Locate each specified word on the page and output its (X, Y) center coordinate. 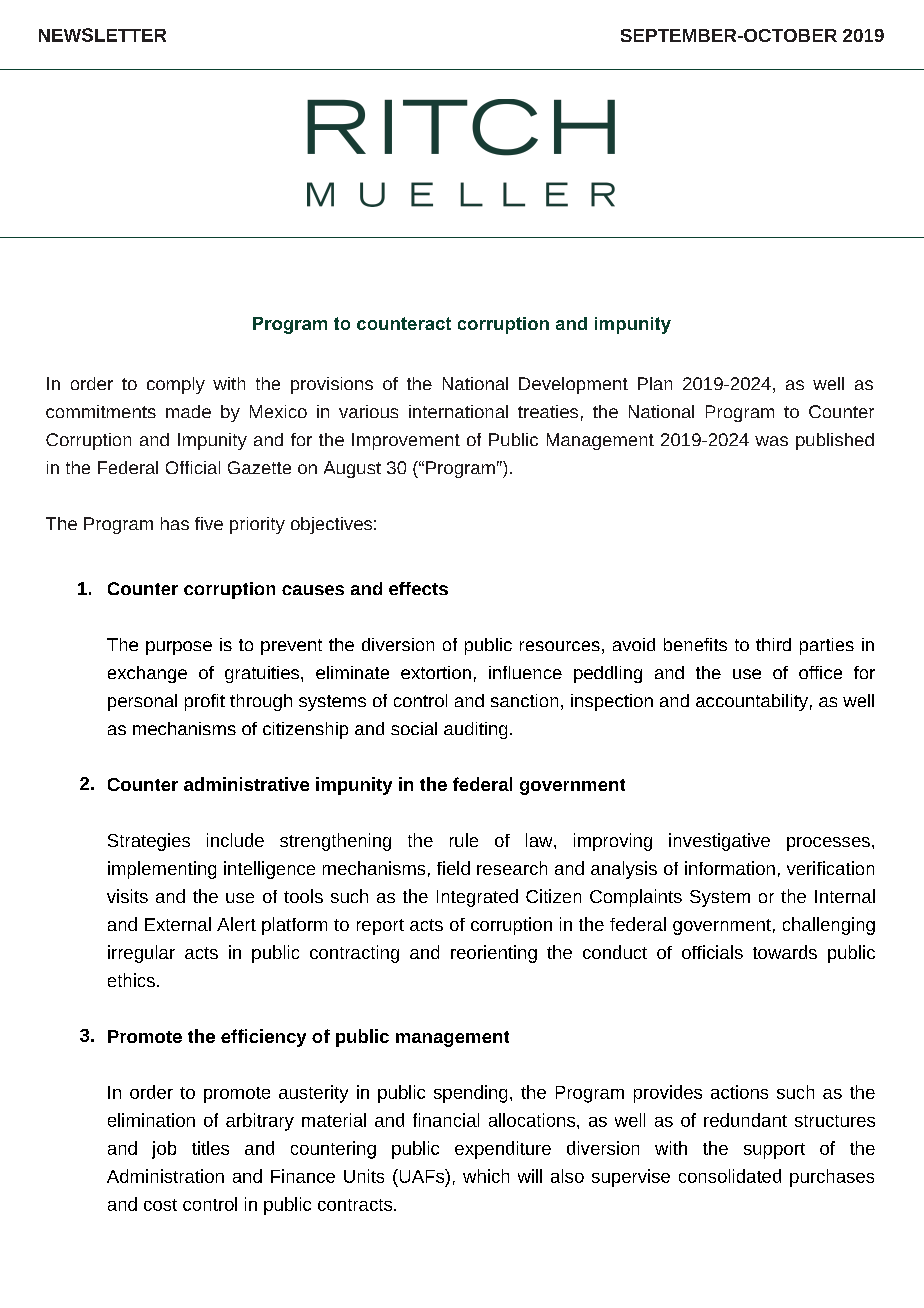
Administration (165, 1176)
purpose (179, 648)
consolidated (730, 1176)
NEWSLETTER (102, 35)
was (771, 441)
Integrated (477, 898)
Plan (655, 383)
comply (176, 385)
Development (573, 385)
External (178, 924)
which (486, 1176)
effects (418, 588)
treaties (548, 411)
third (773, 644)
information (730, 868)
